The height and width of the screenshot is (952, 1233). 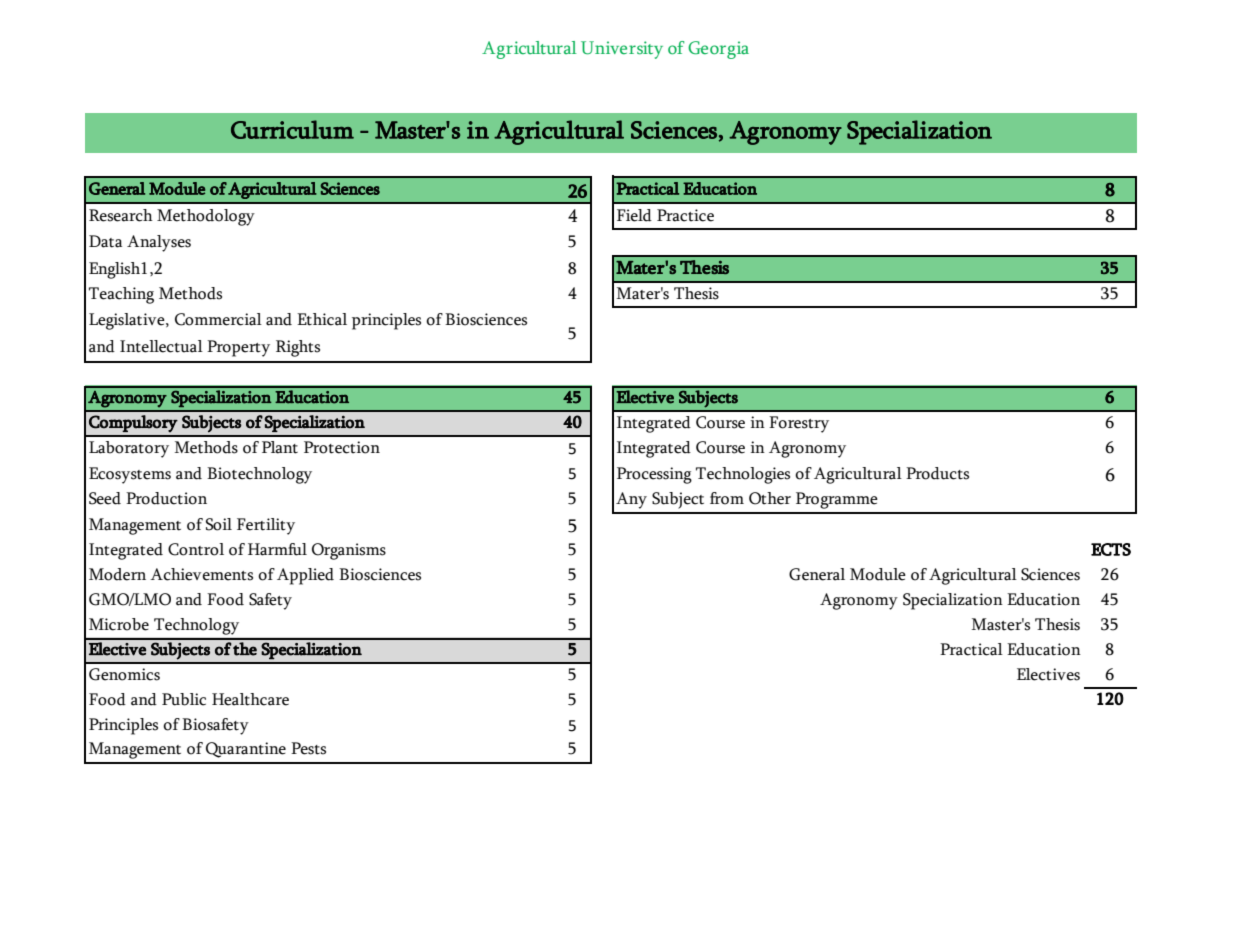 What do you see at coordinates (718, 50) in the screenshot?
I see `Georgia` at bounding box center [718, 50].
